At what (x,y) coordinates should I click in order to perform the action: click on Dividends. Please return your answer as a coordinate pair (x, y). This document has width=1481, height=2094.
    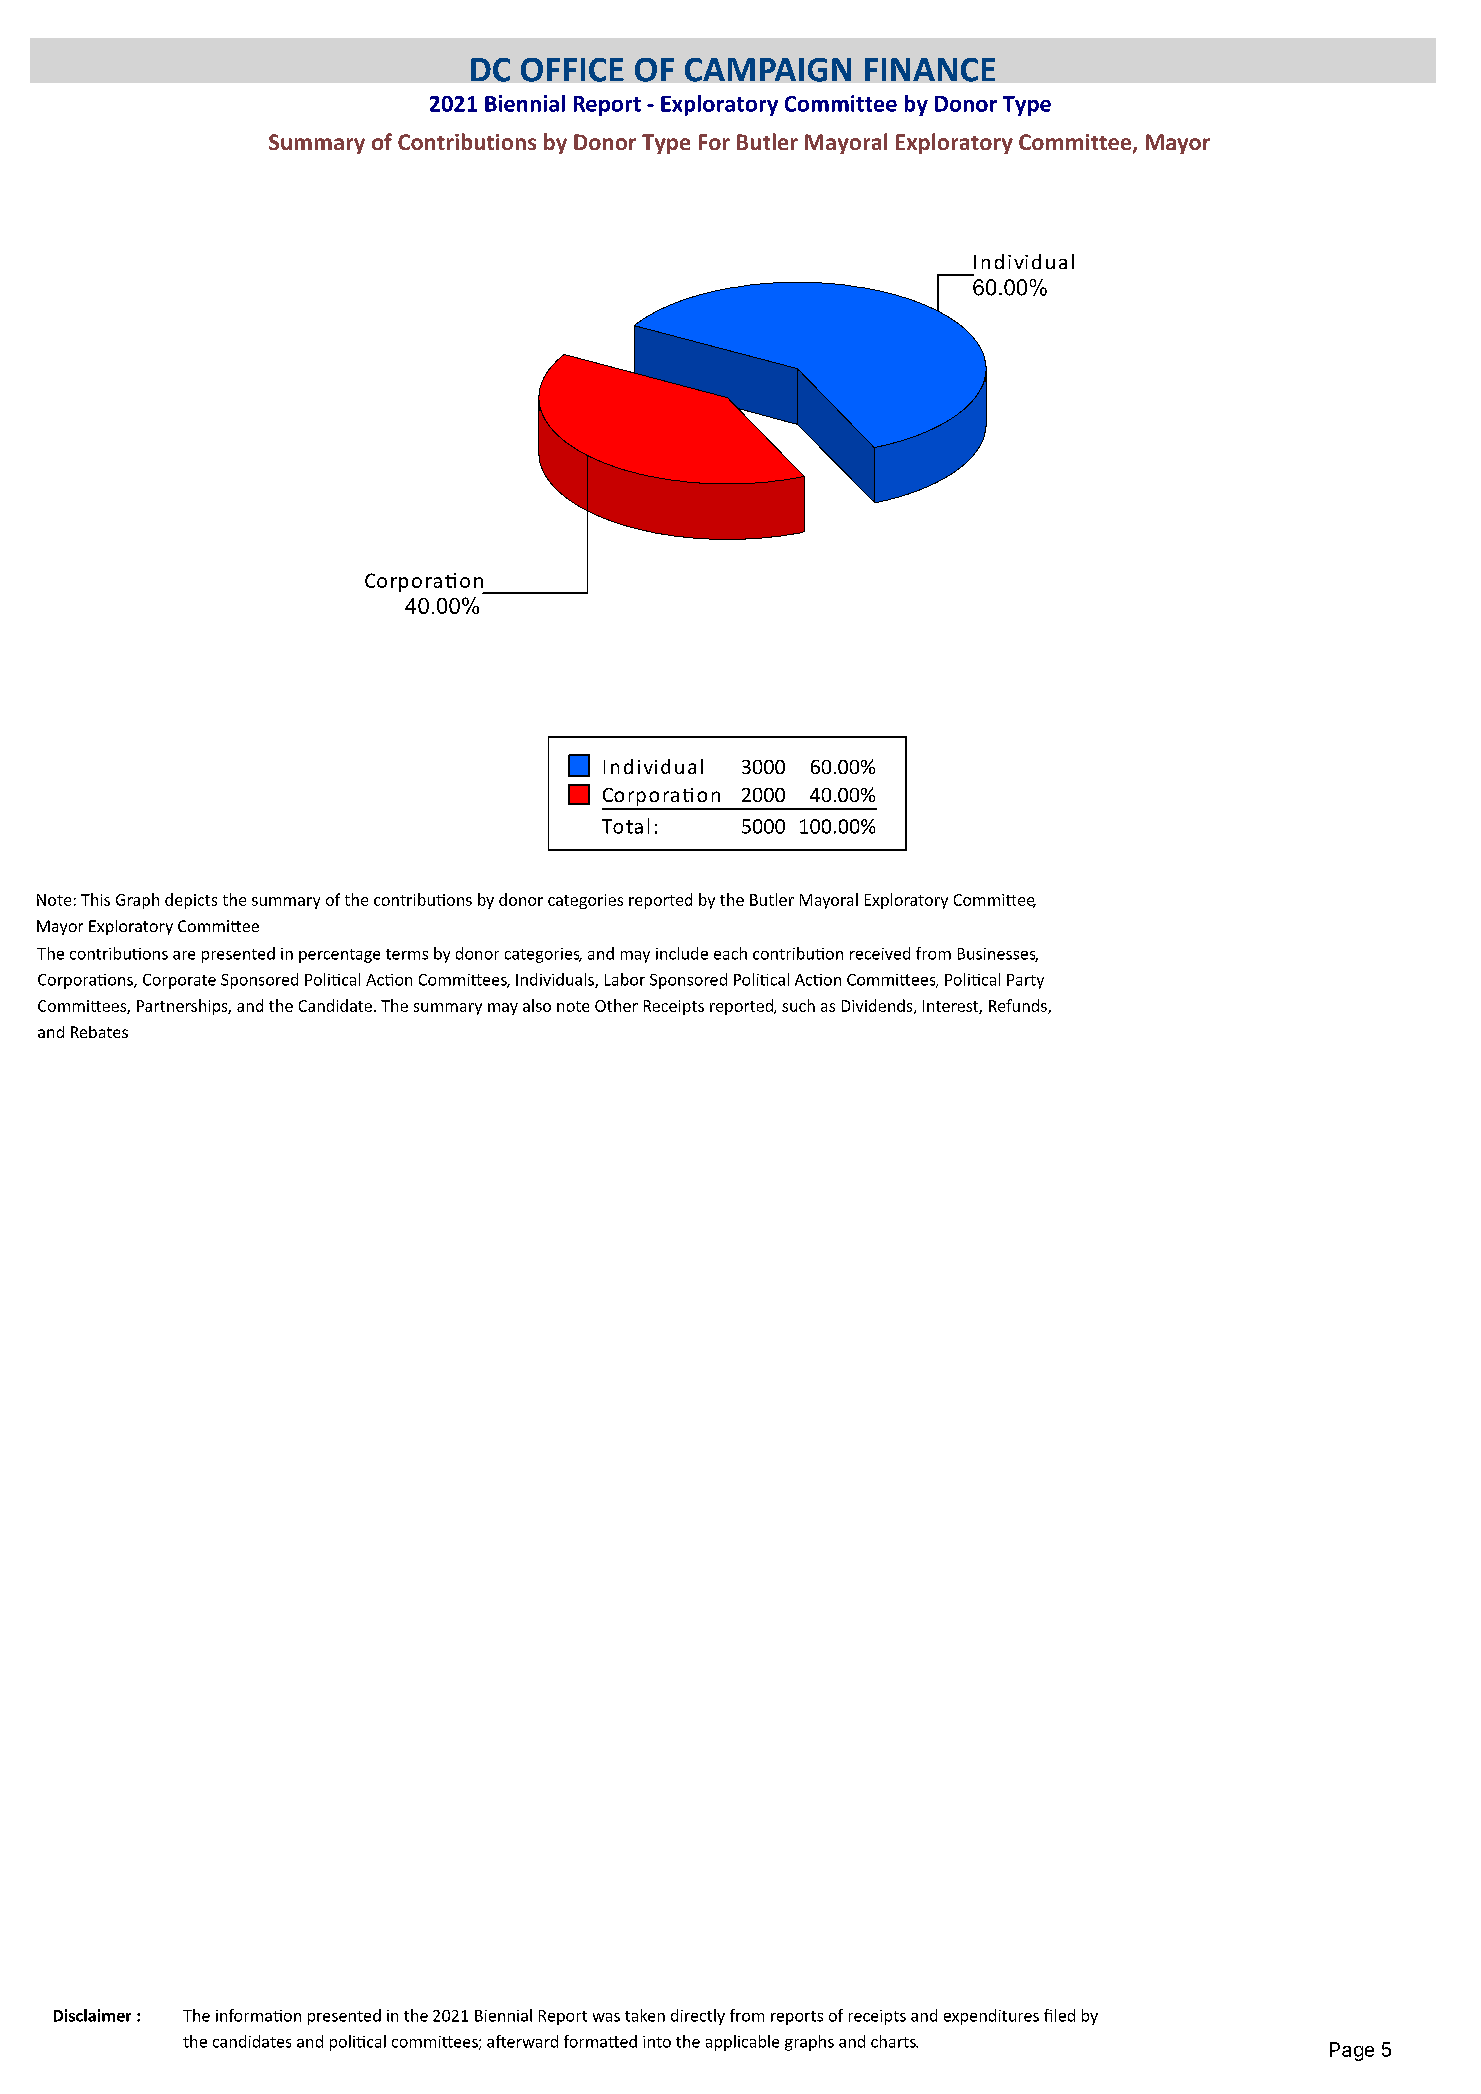
    Looking at the image, I should click on (878, 1006).
